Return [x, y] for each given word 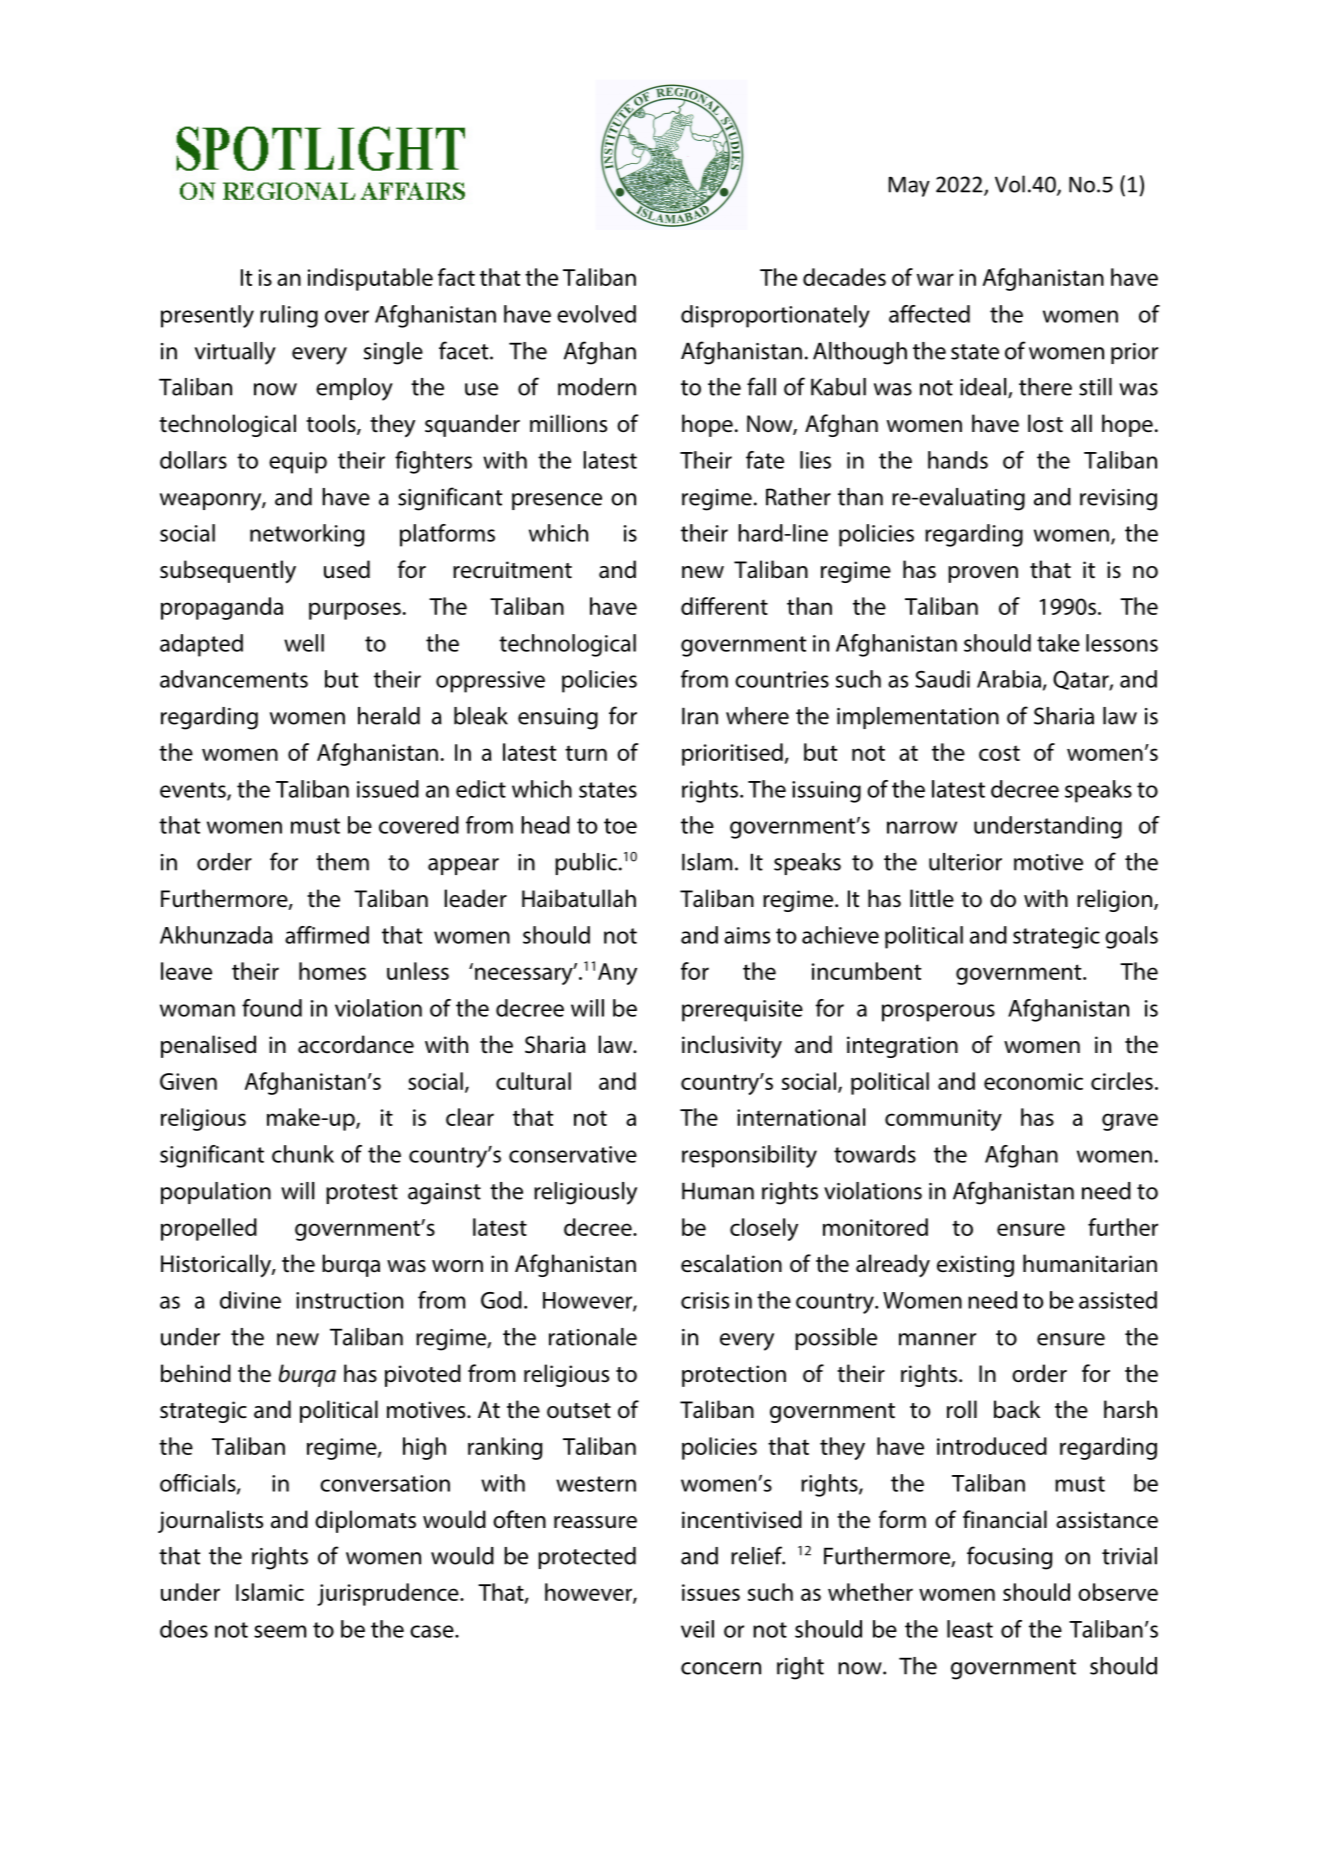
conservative [573, 1154]
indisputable [370, 279]
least [970, 1629]
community [943, 1120]
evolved [596, 314]
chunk [303, 1154]
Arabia [1009, 679]
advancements [234, 679]
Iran [700, 716]
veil [697, 1629]
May [909, 187]
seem [280, 1631]
